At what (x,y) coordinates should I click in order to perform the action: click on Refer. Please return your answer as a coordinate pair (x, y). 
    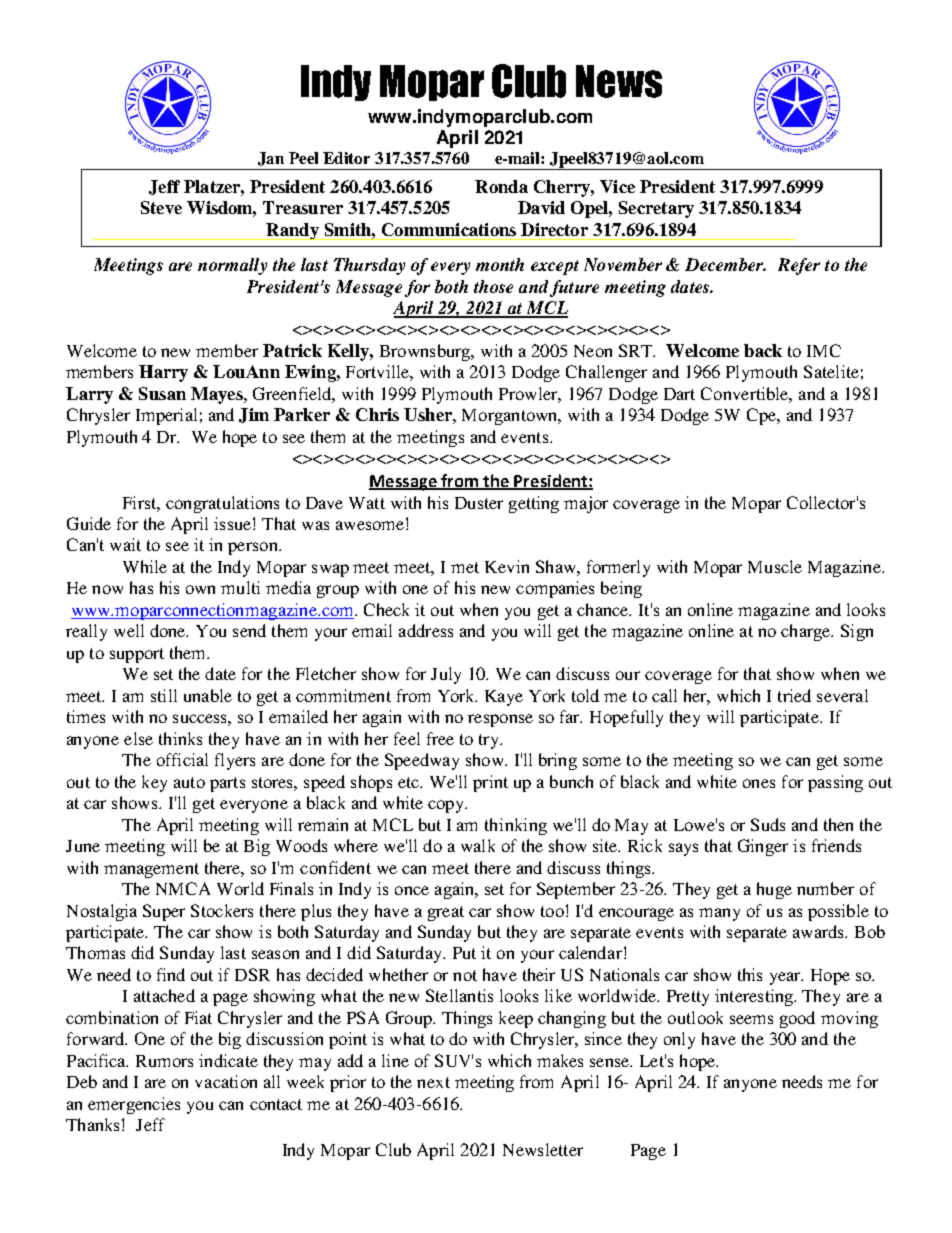
    Looking at the image, I should click on (799, 266).
